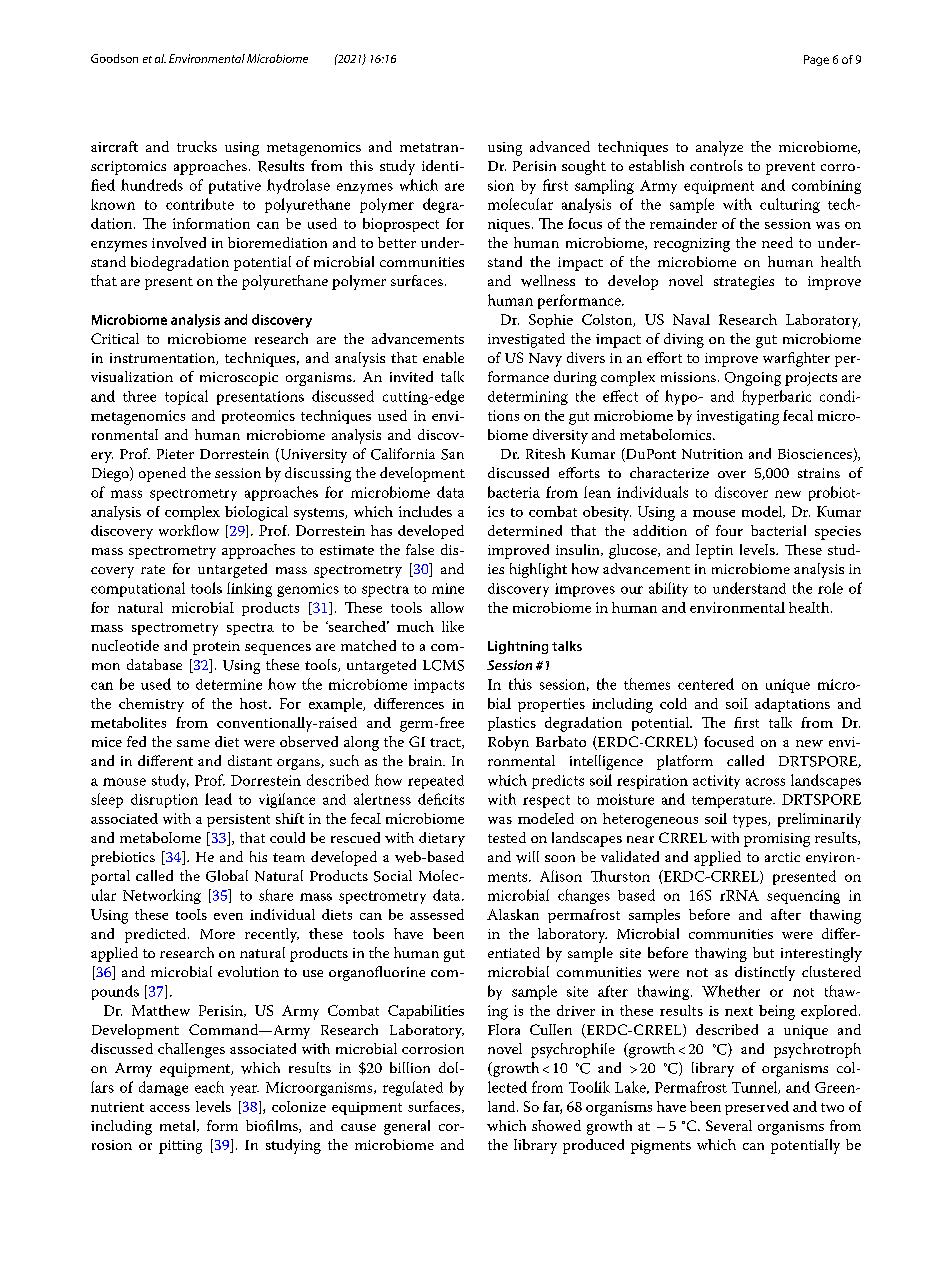  I want to click on advanced, so click(560, 146).
